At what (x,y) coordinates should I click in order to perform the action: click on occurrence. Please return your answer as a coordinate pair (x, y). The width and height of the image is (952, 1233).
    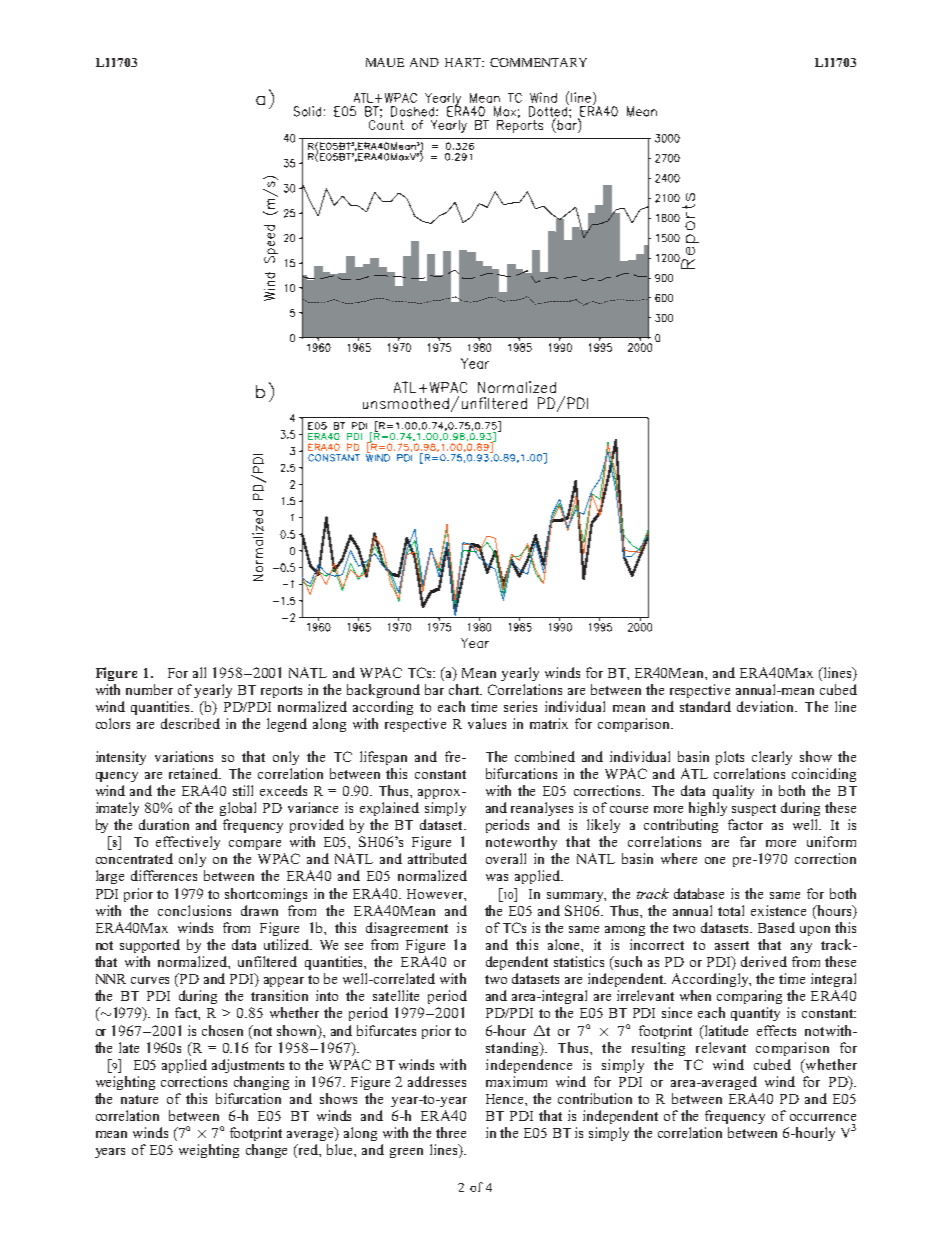
    Looking at the image, I should click on (823, 1117).
